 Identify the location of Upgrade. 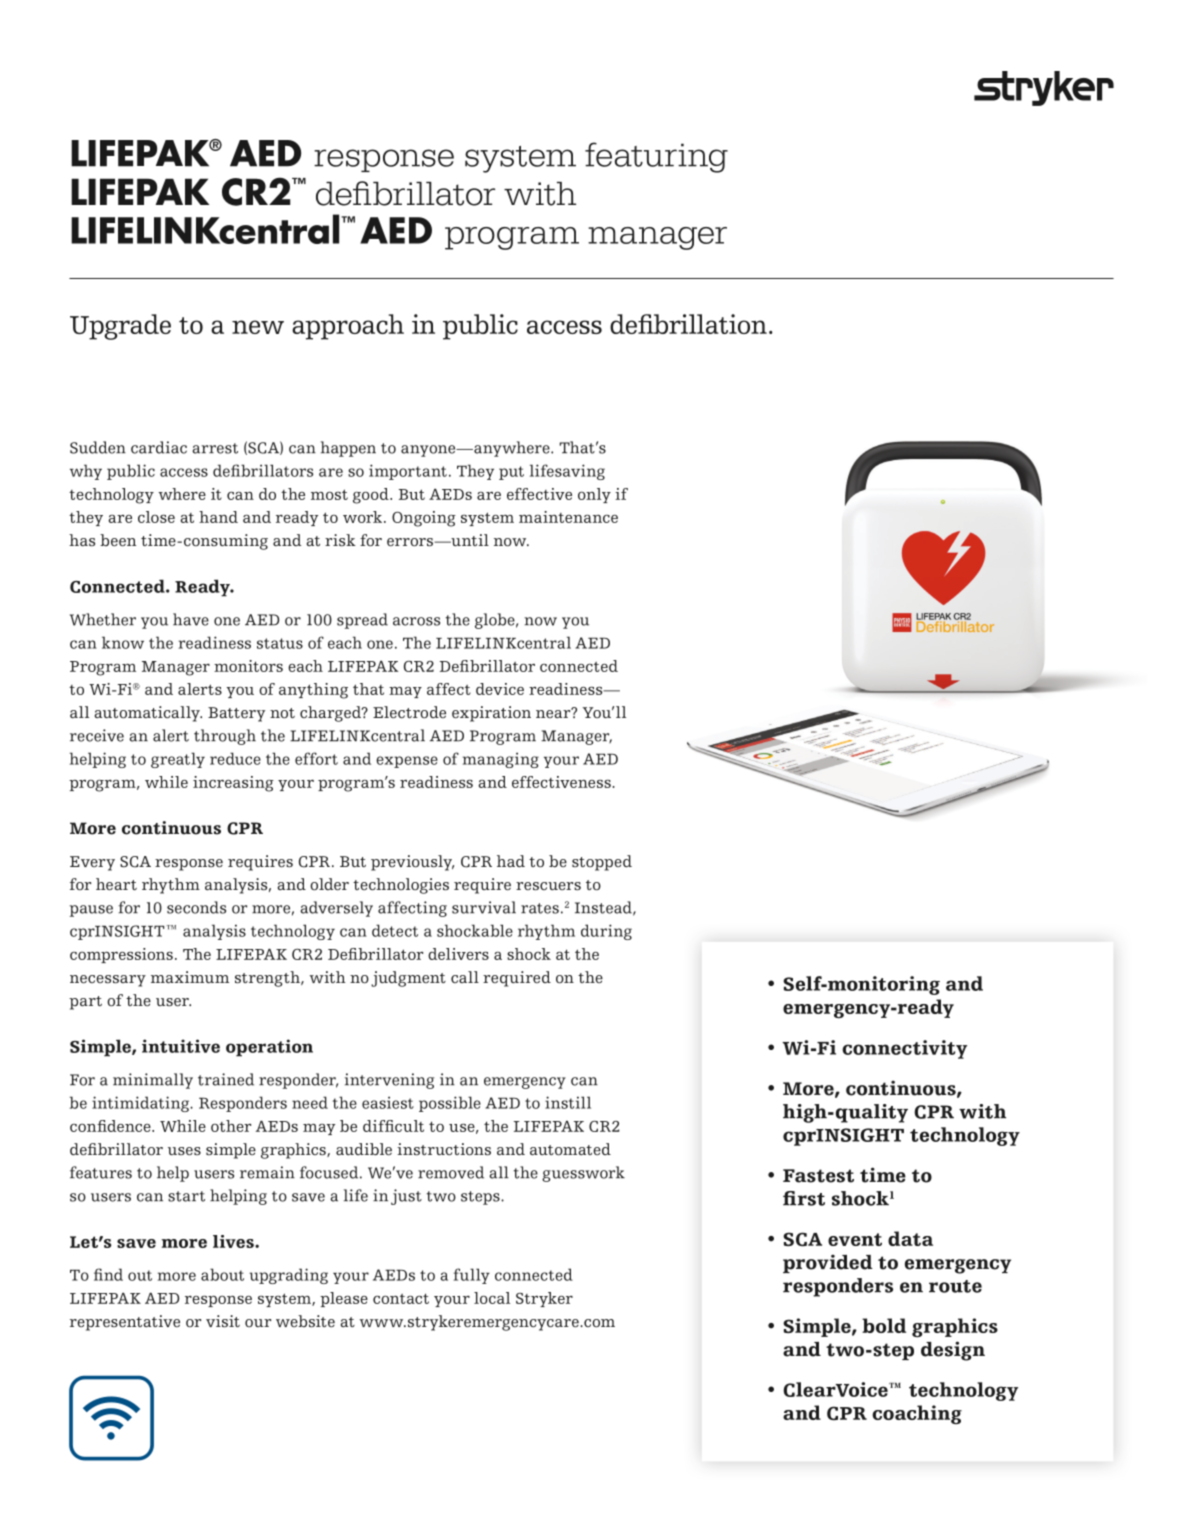
(120, 327).
